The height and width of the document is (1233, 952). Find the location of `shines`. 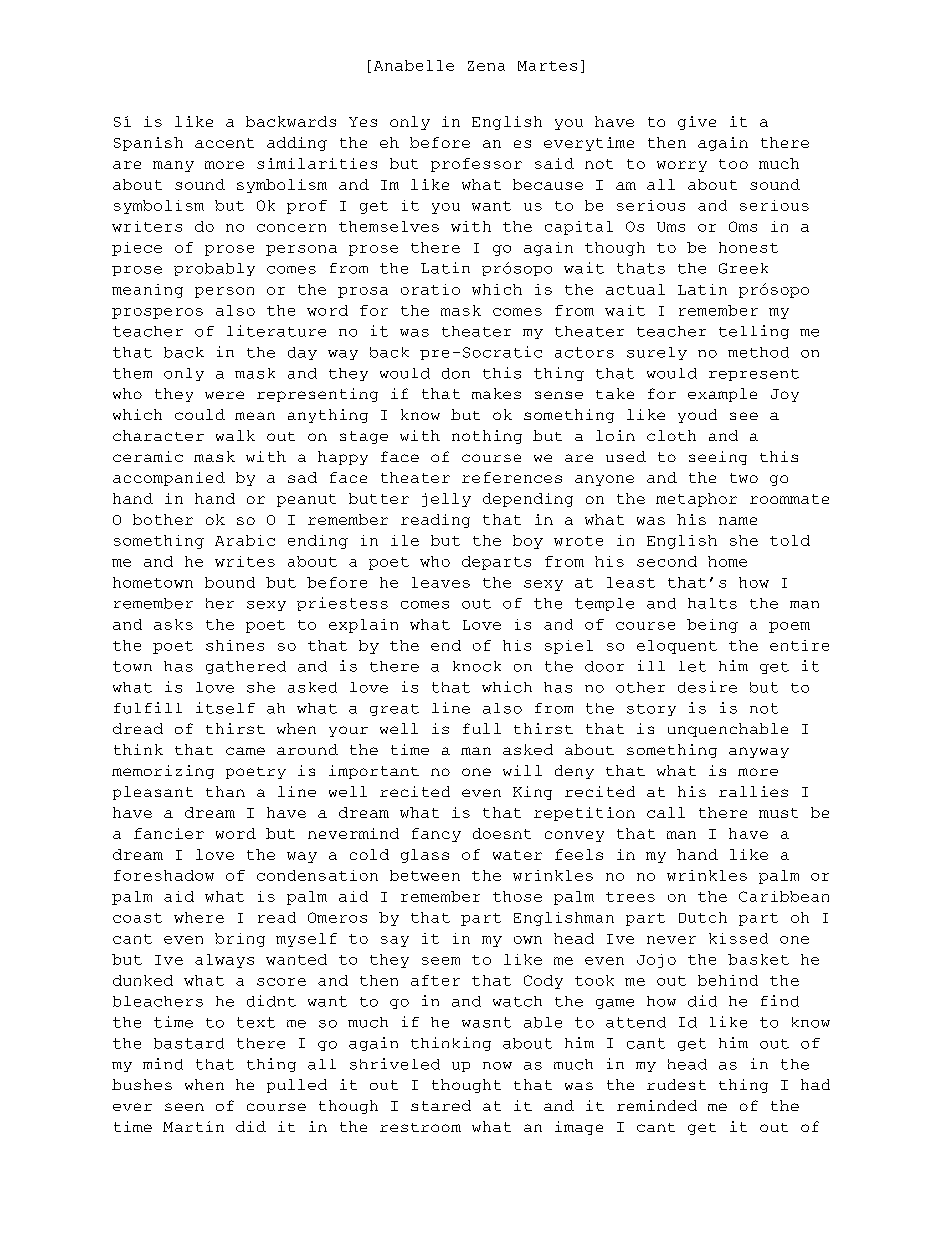

shines is located at coordinates (235, 645).
